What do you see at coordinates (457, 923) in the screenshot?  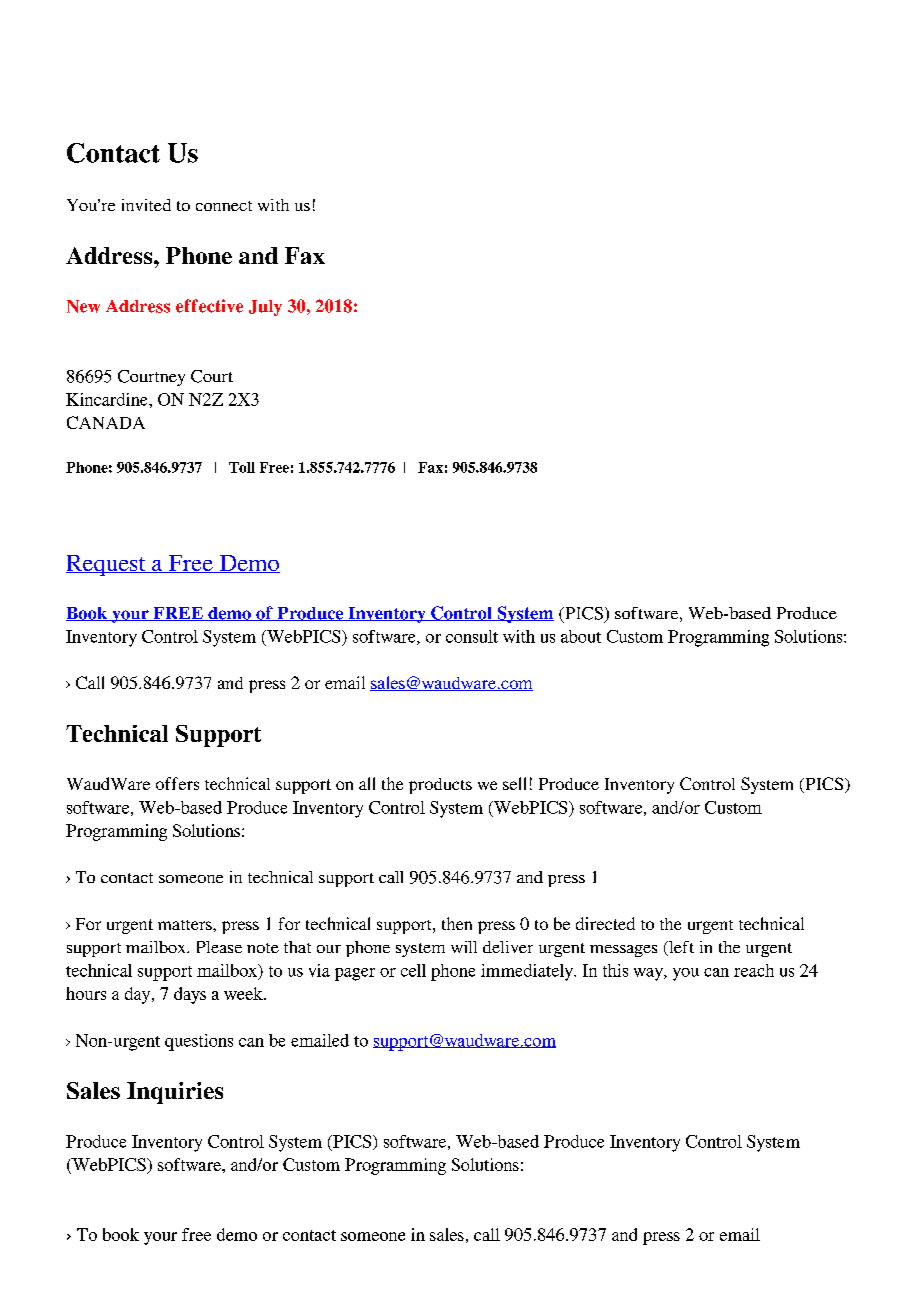 I see `then` at bounding box center [457, 923].
